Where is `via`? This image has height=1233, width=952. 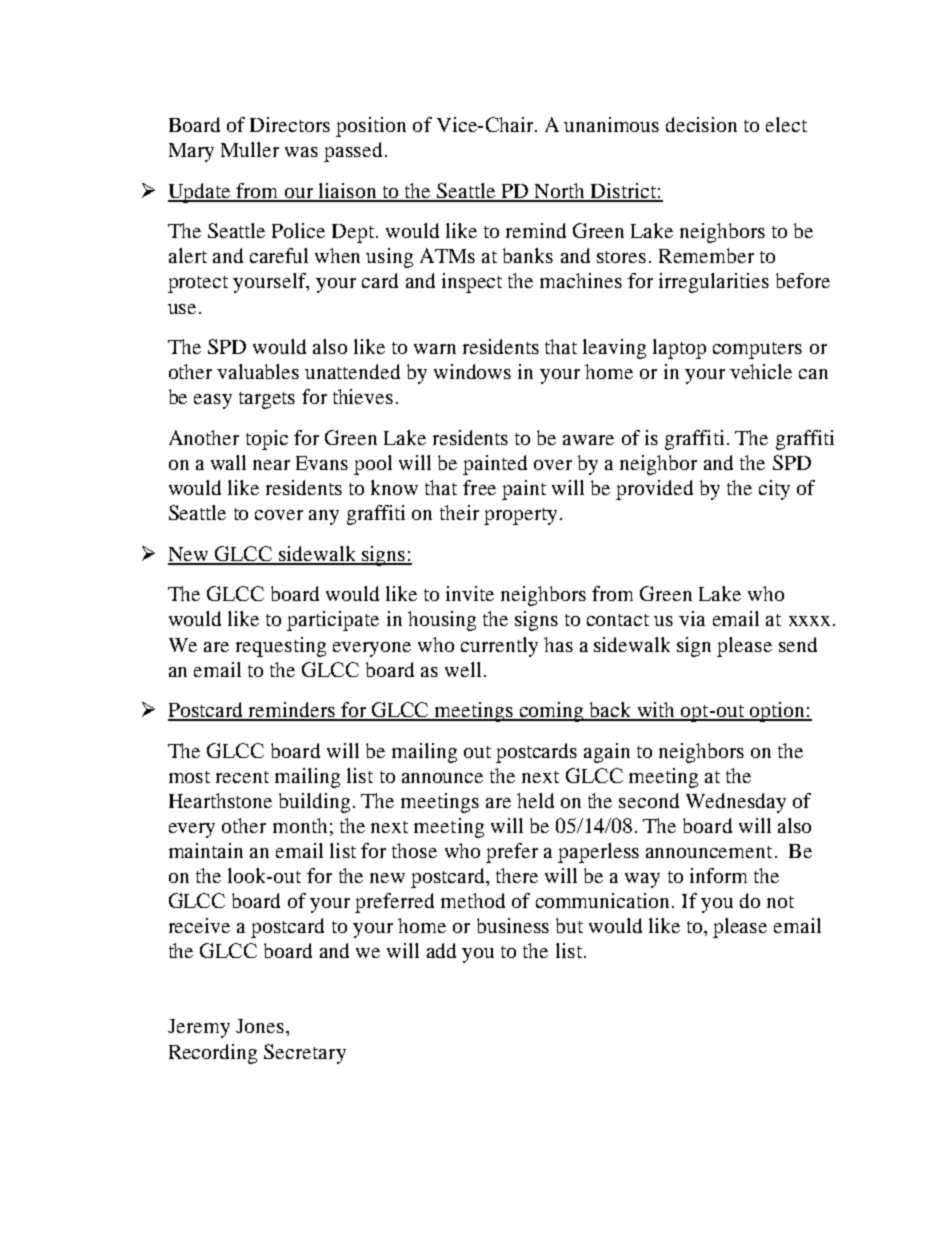
via is located at coordinates (692, 618).
